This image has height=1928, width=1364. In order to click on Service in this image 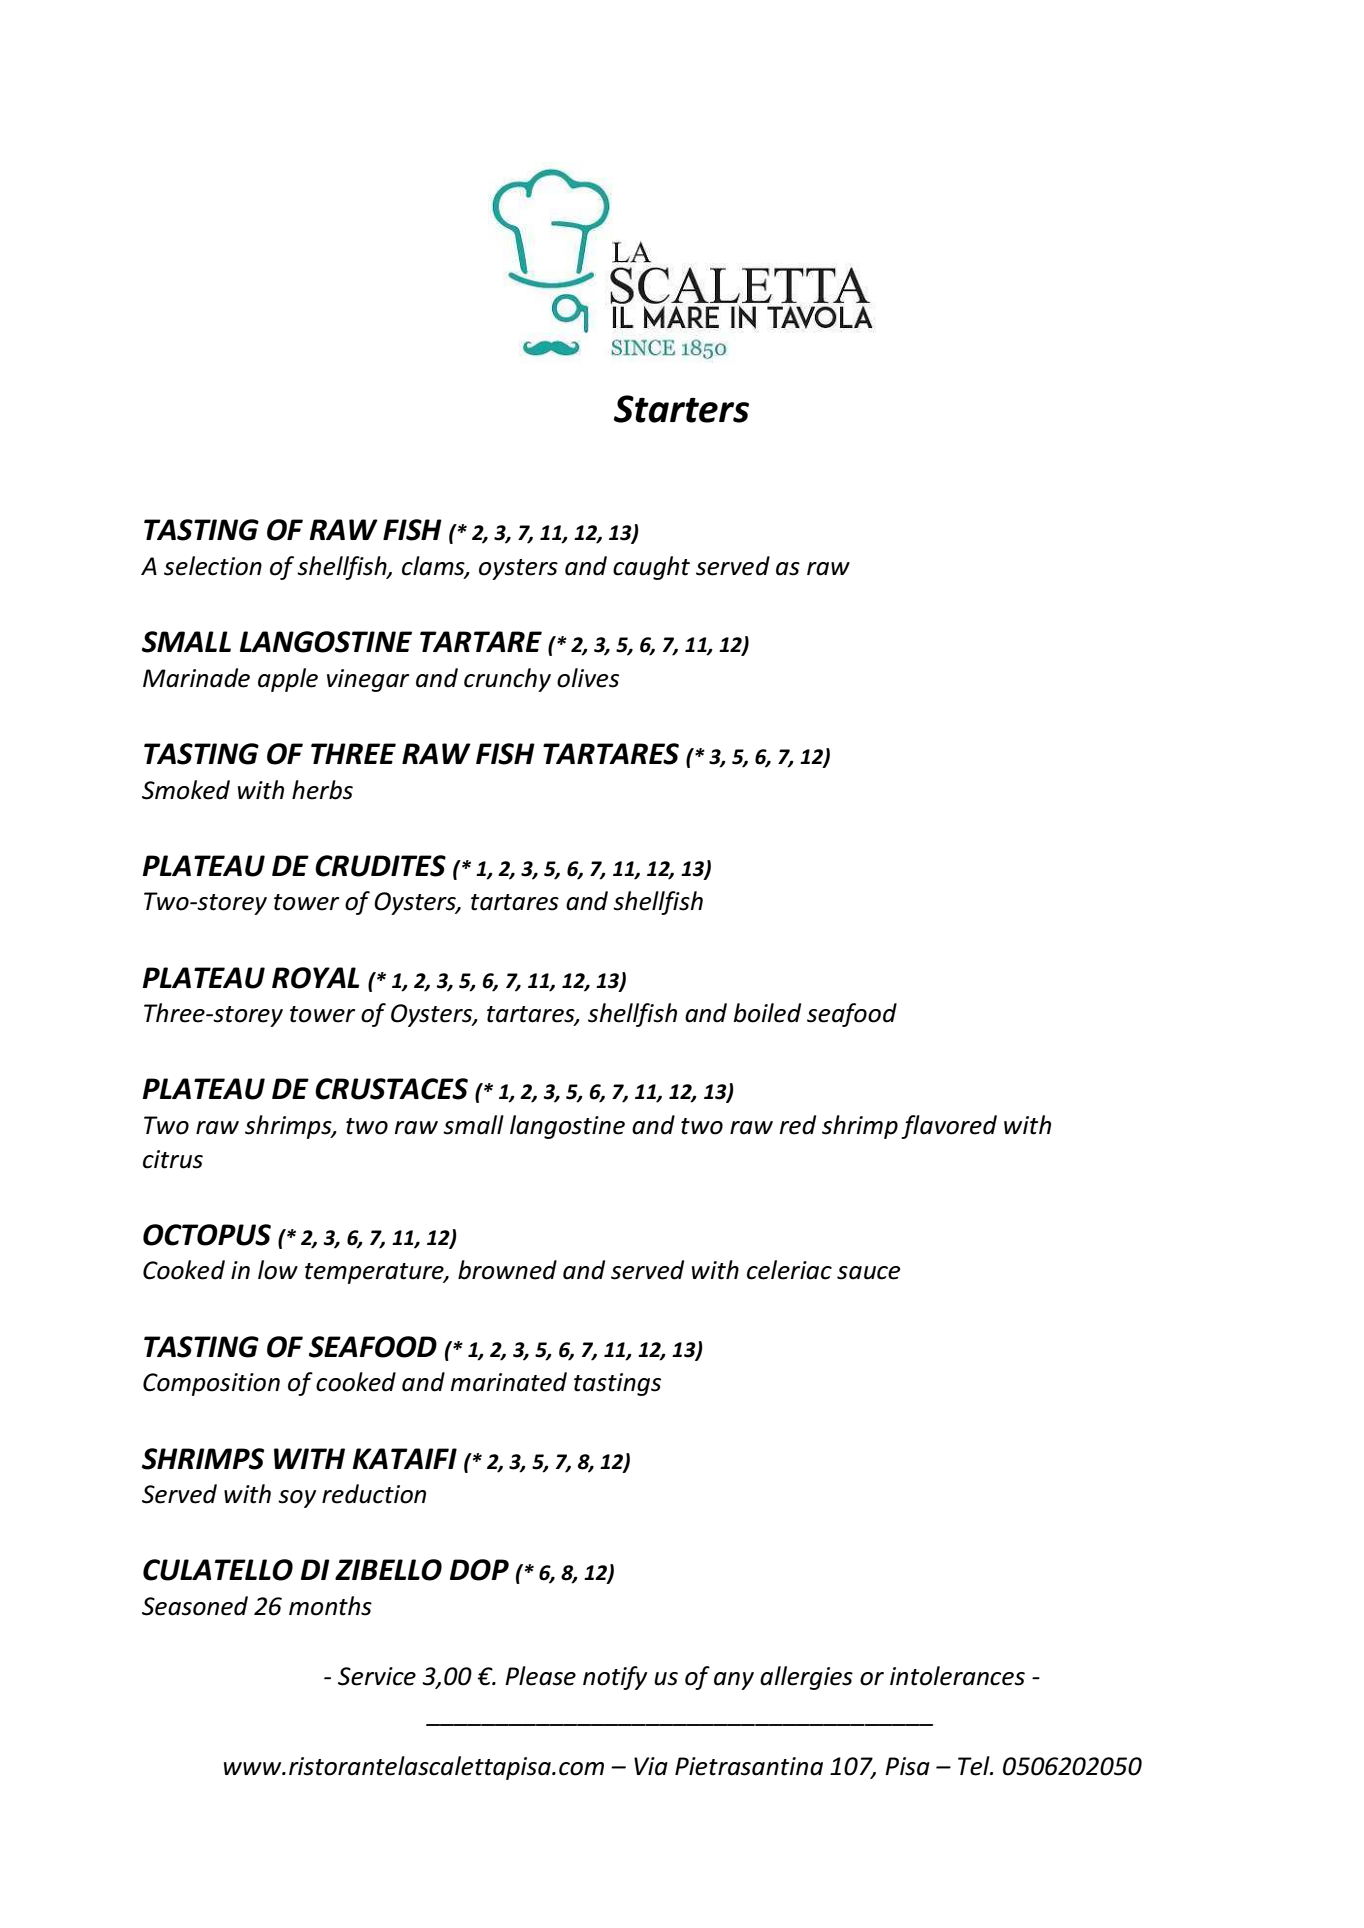, I will do `click(377, 1676)`.
